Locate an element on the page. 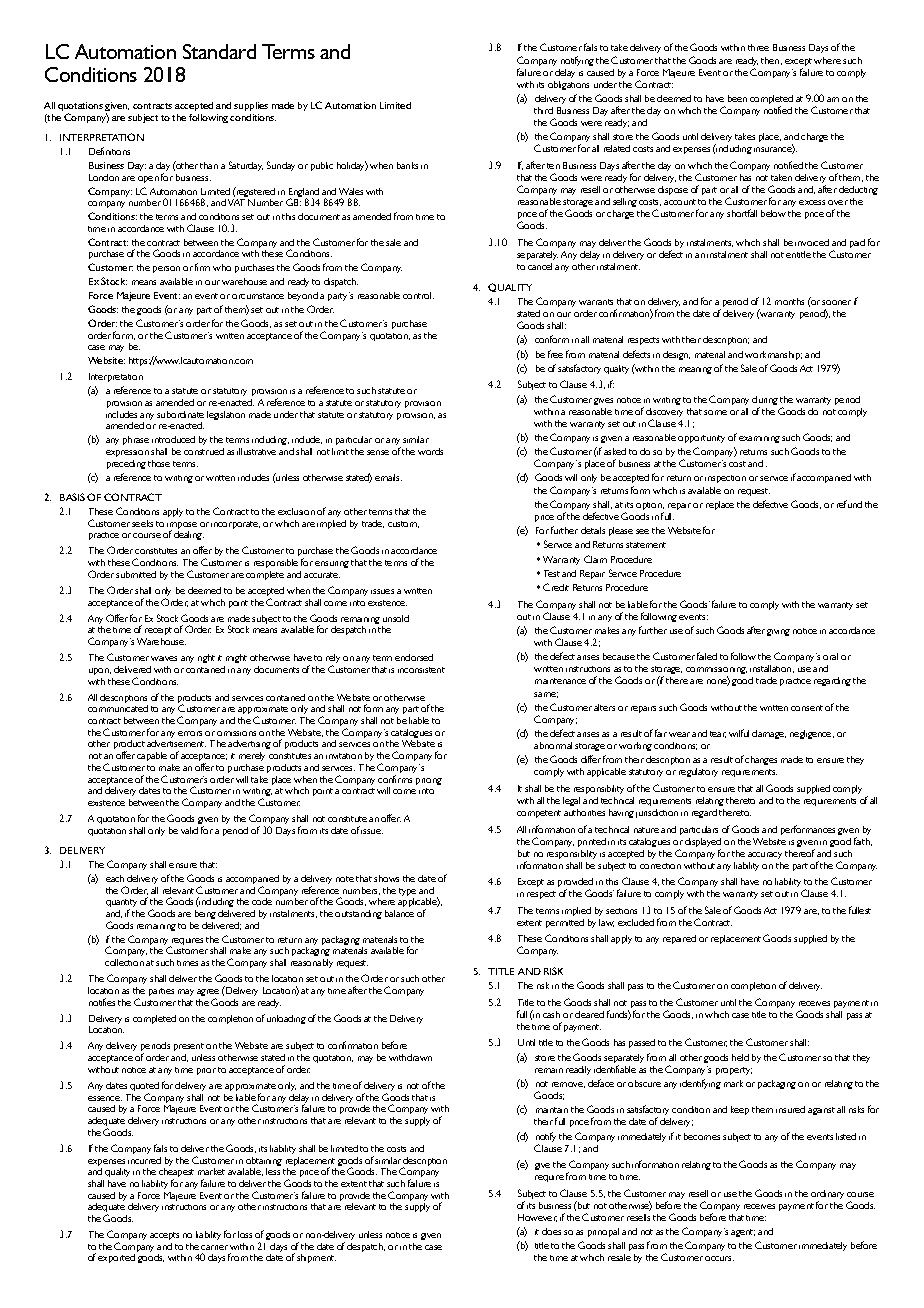 This document has height=1308, width=924. workmanship is located at coordinates (773, 355).
